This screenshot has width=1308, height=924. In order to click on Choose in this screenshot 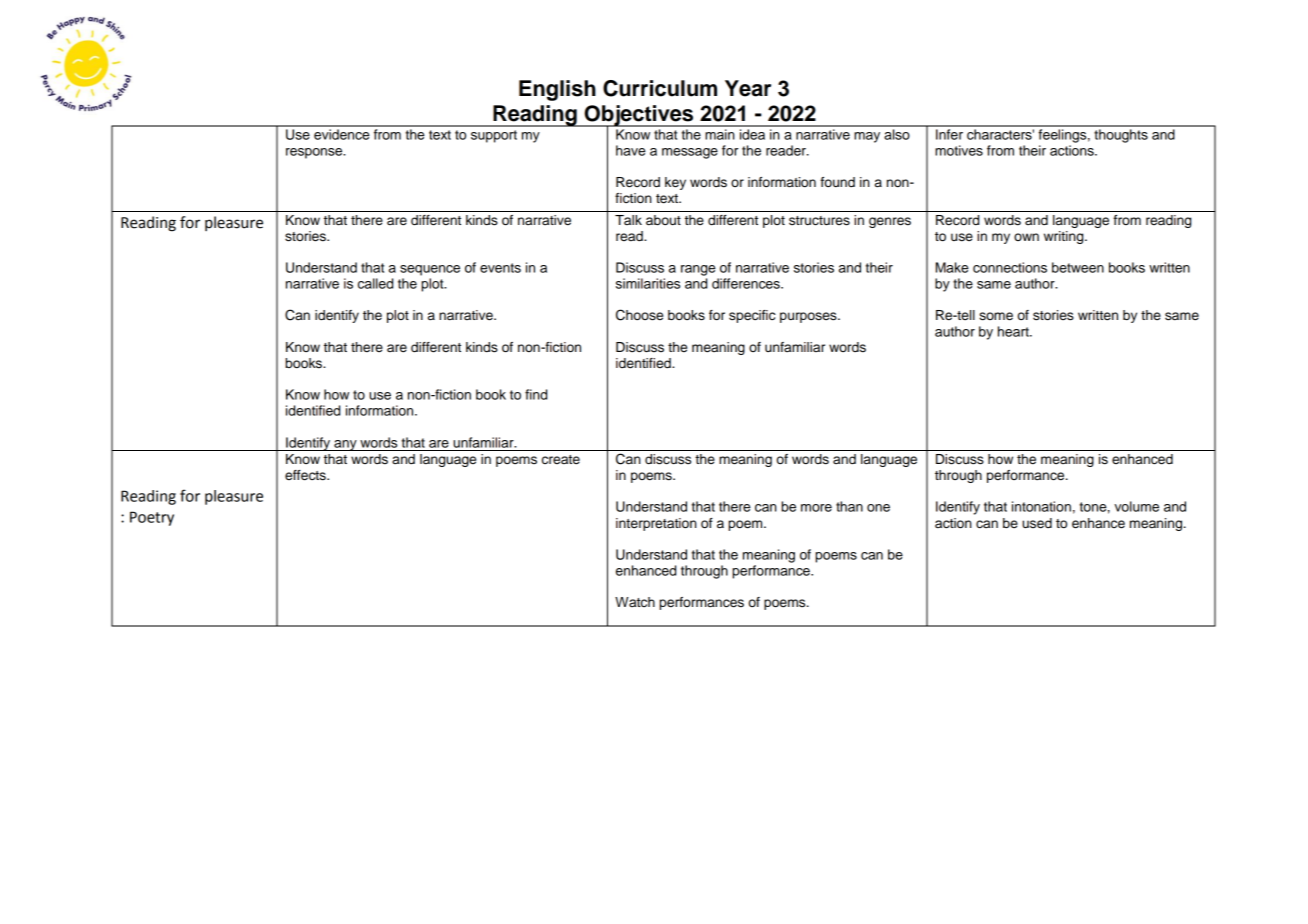, I will do `click(639, 315)`.
